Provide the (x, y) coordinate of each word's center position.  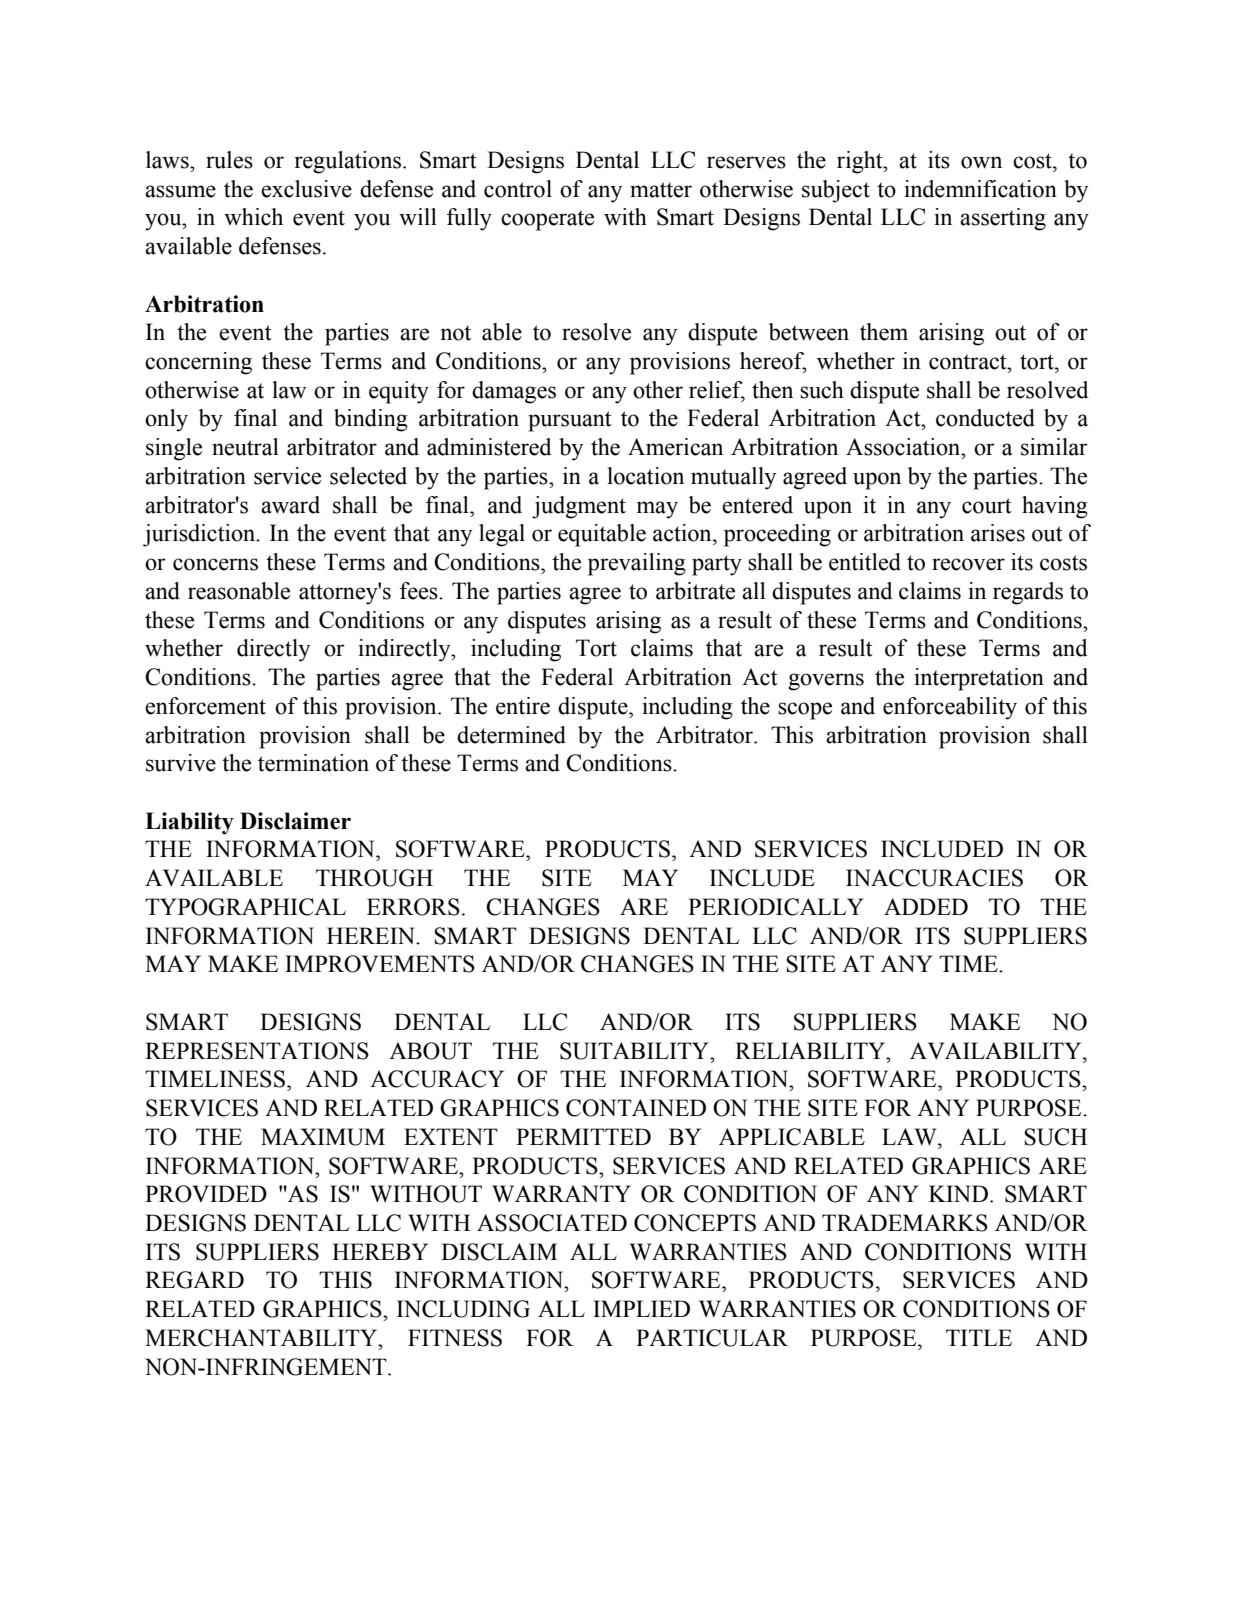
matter (661, 190)
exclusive (306, 189)
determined (511, 735)
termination (313, 763)
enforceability (950, 708)
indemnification (980, 189)
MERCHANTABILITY (262, 1338)
